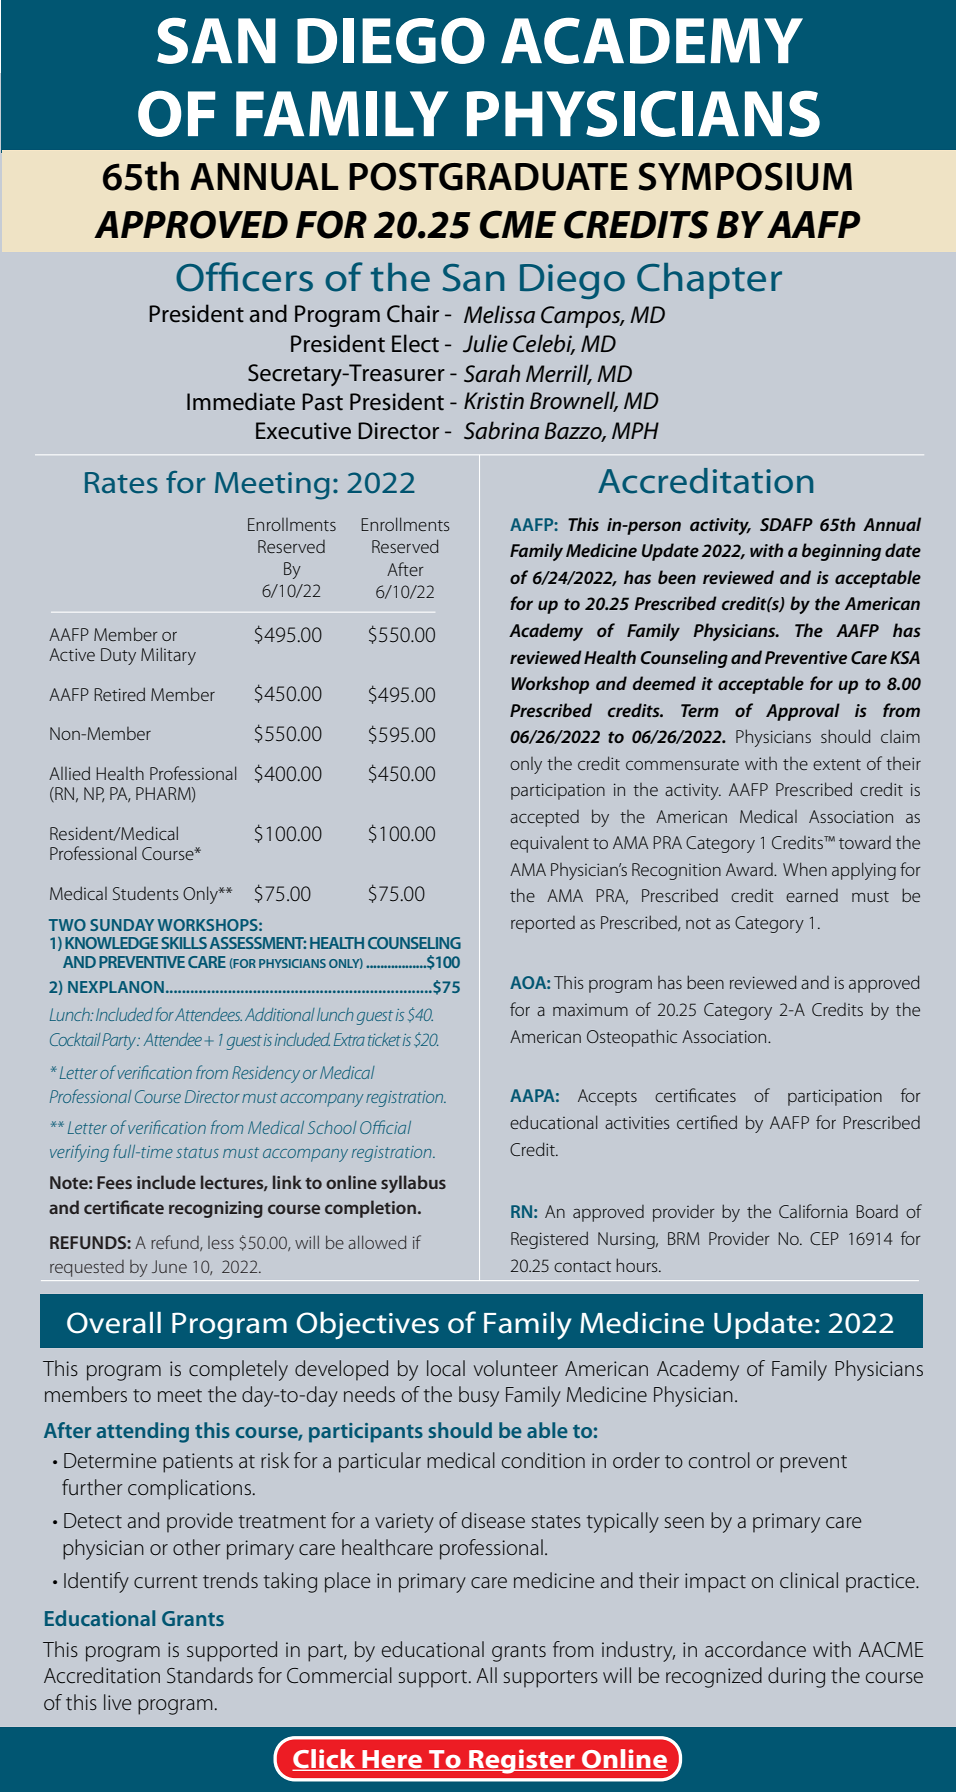  I want to click on Officers, so click(244, 277).
